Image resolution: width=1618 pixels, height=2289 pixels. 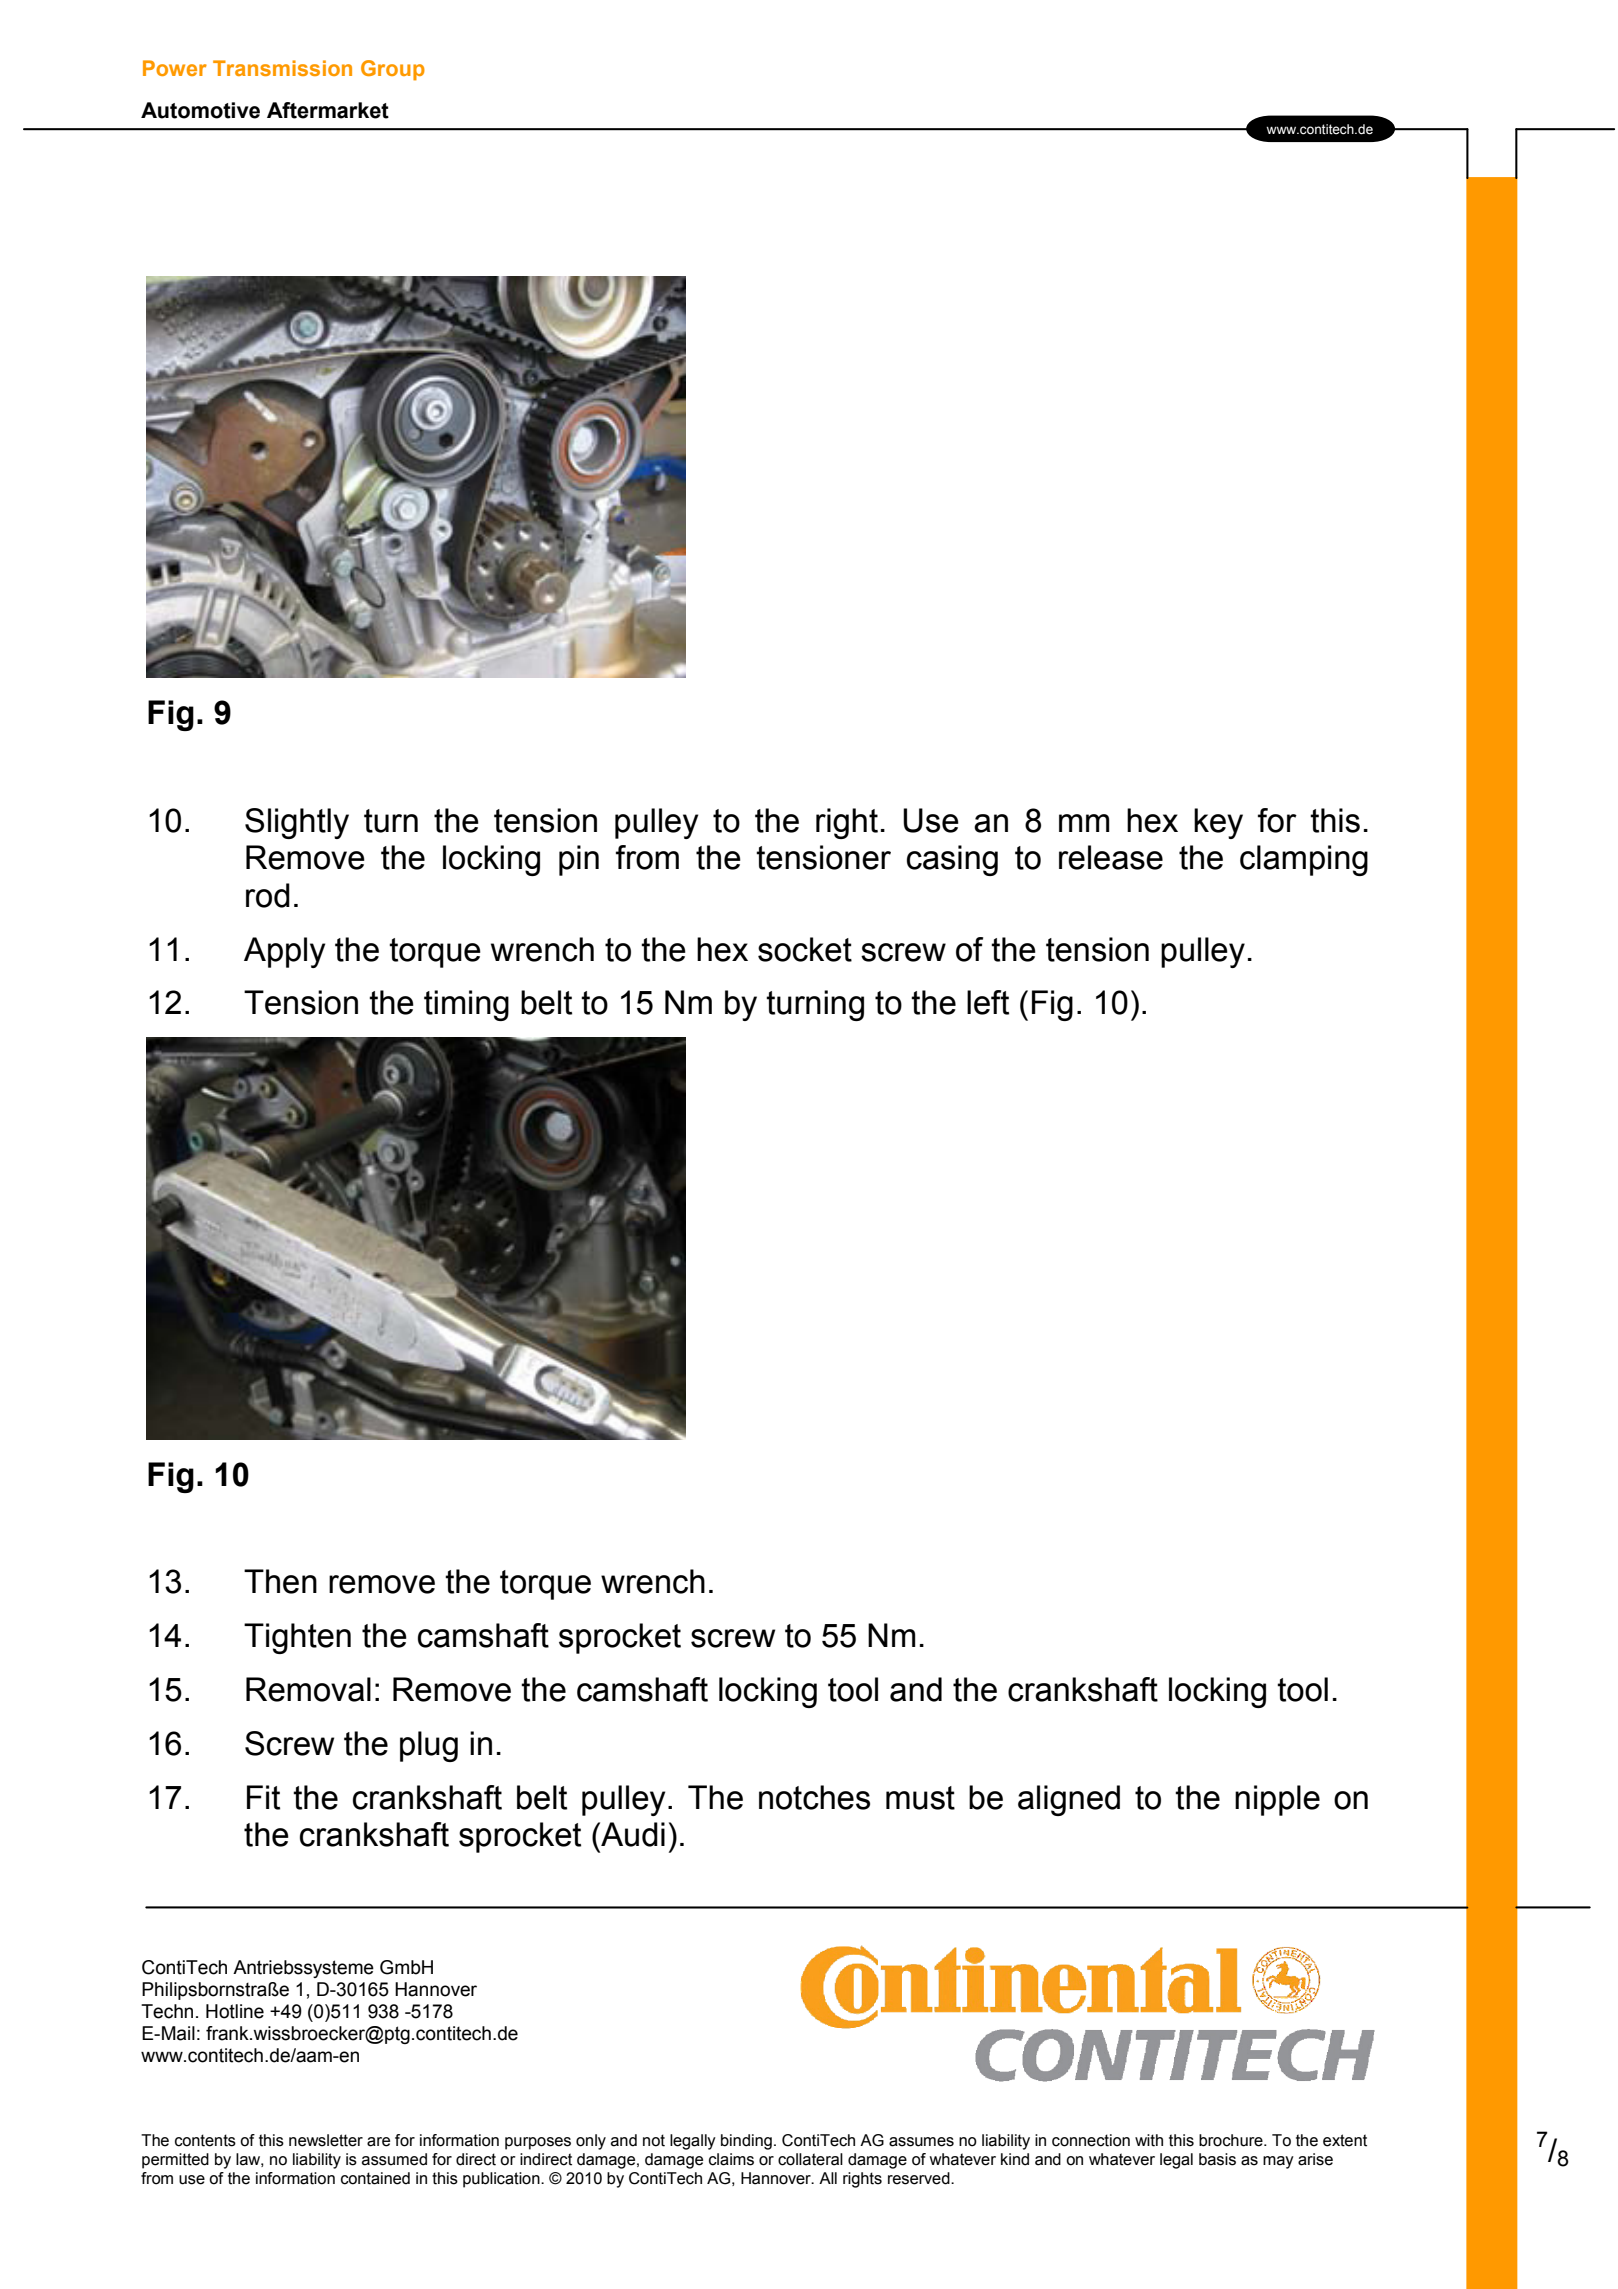 I want to click on basis, so click(x=1217, y=2159).
